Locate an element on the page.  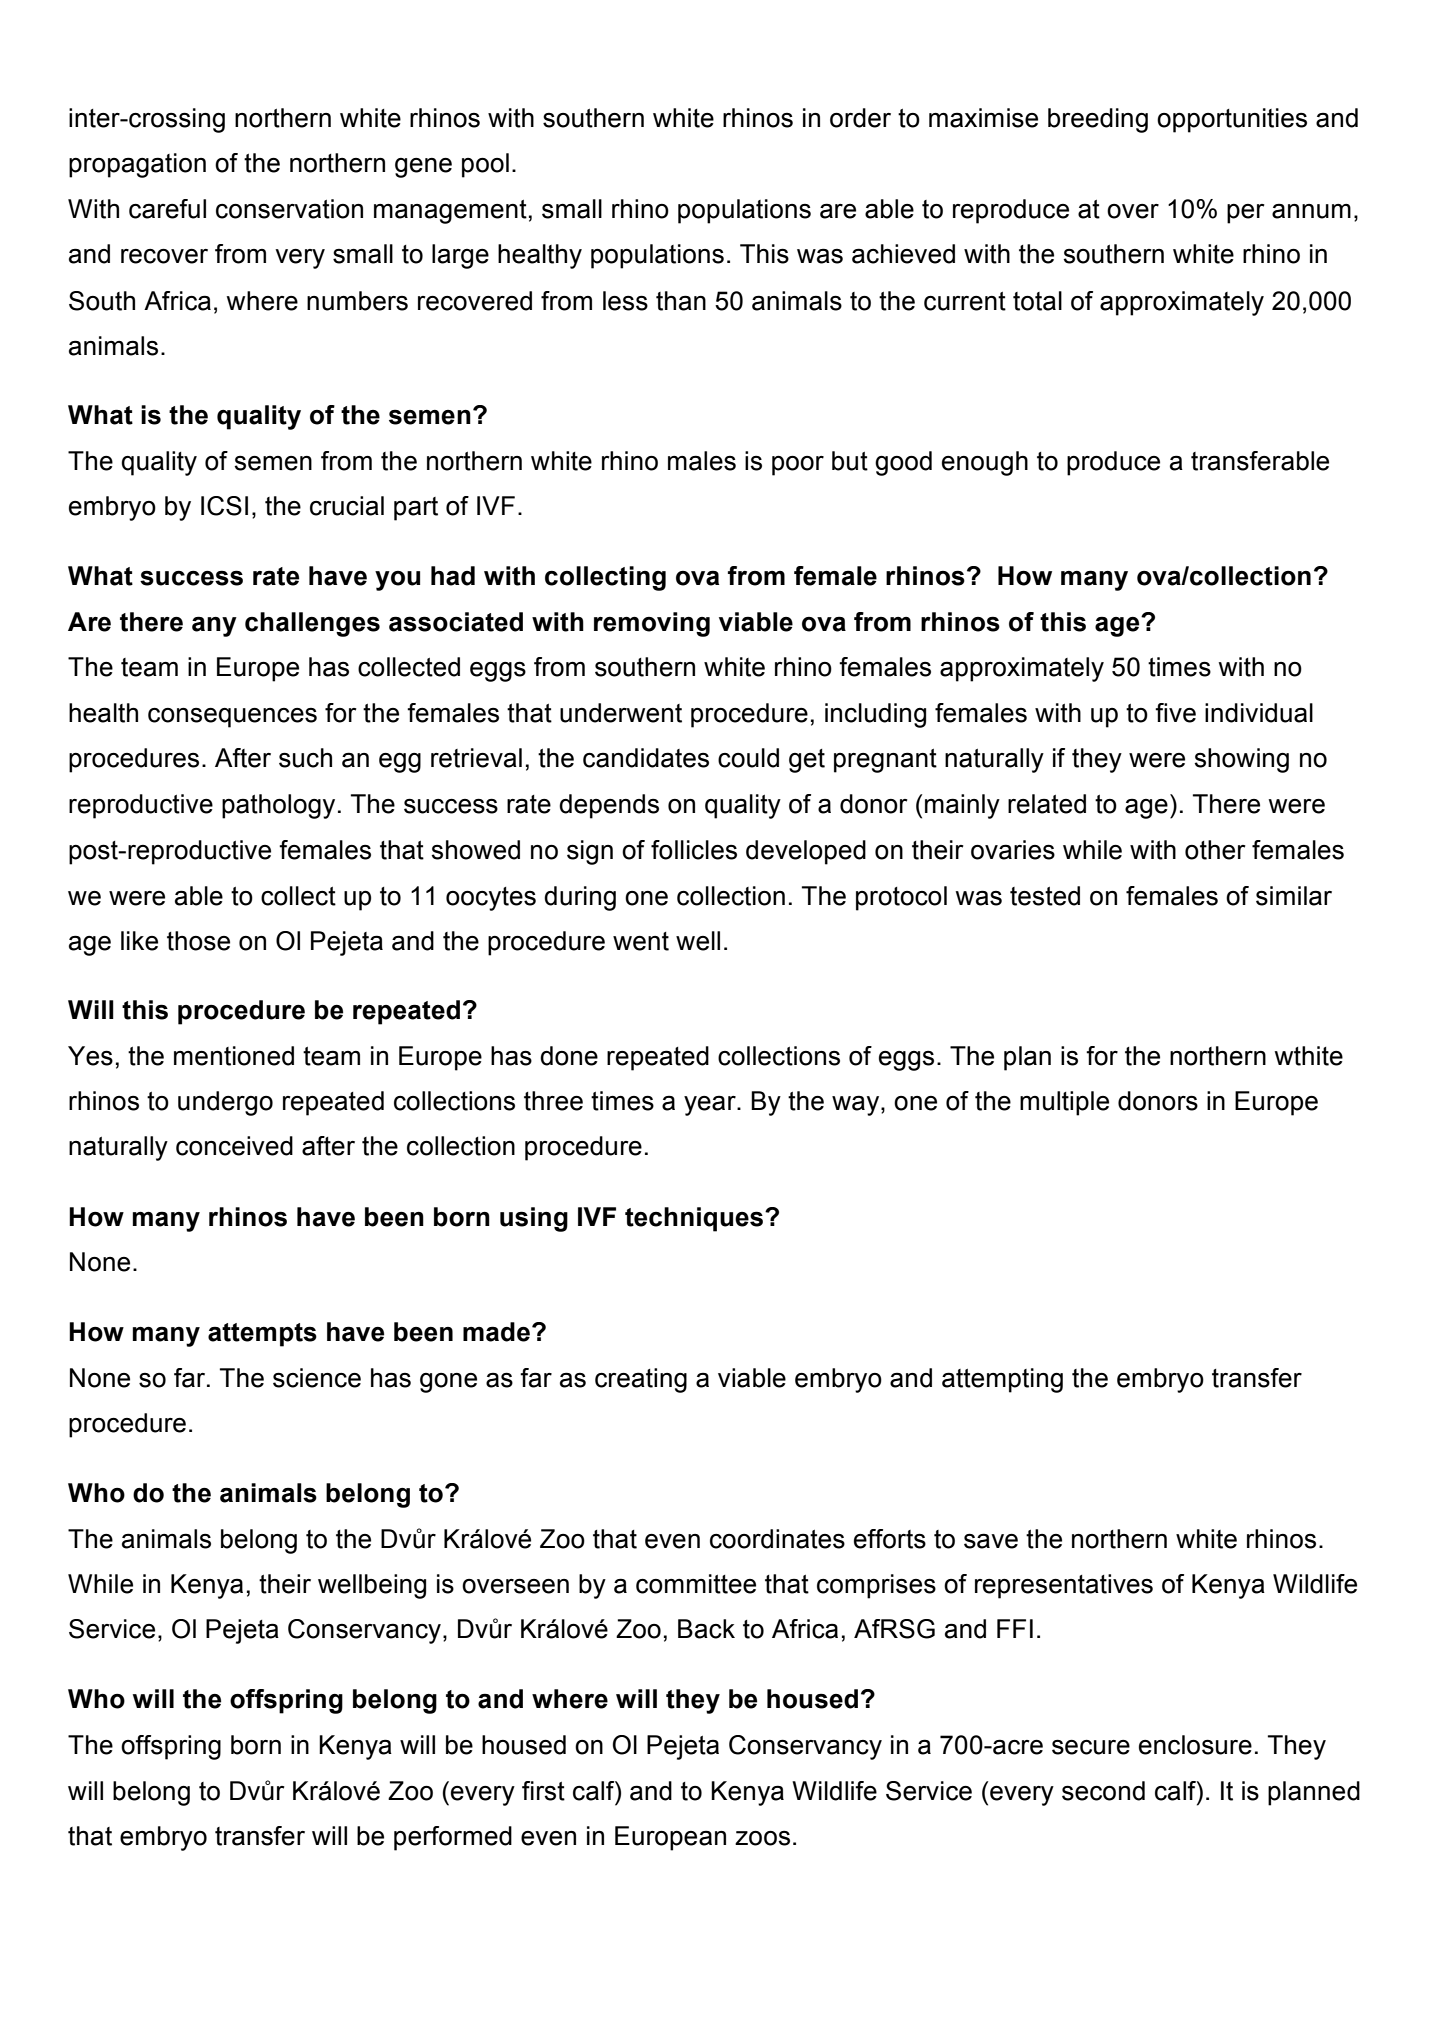
performed is located at coordinates (453, 1838).
